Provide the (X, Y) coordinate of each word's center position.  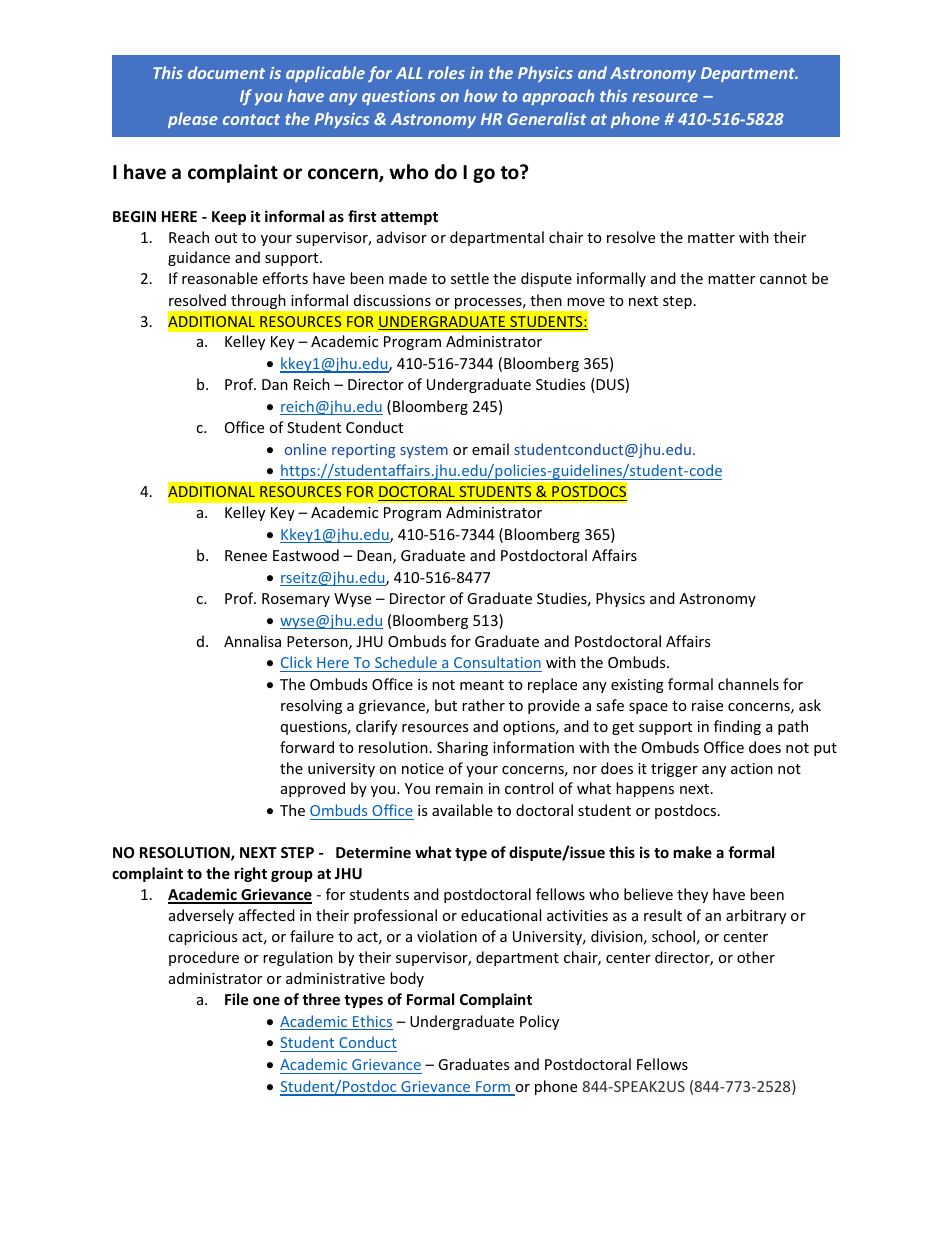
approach (558, 97)
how (480, 95)
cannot (783, 279)
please (193, 120)
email (490, 449)
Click (296, 662)
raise (707, 705)
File (236, 999)
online (305, 449)
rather (483, 705)
